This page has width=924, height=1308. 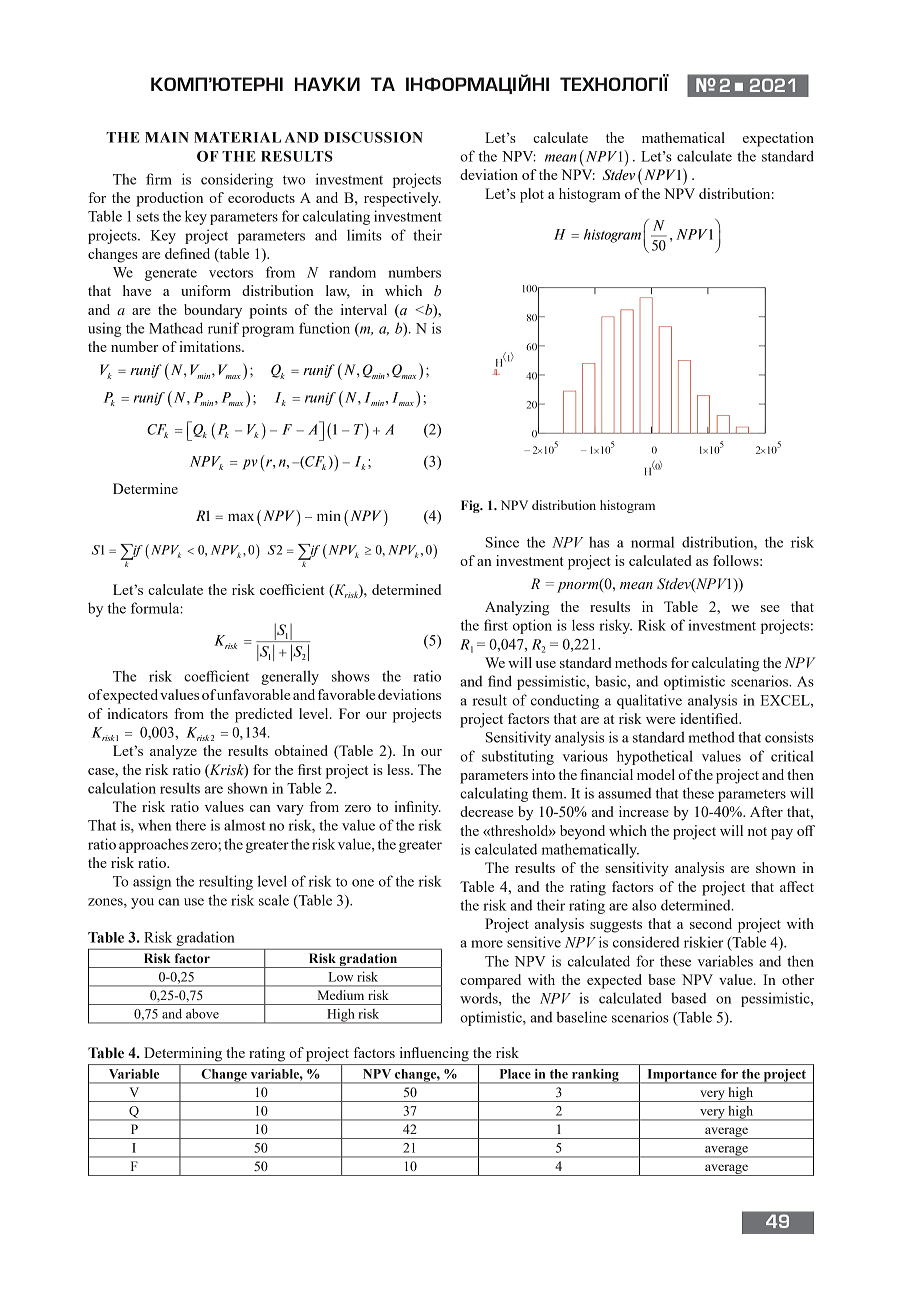 What do you see at coordinates (159, 179) in the page?
I see `firm` at bounding box center [159, 179].
